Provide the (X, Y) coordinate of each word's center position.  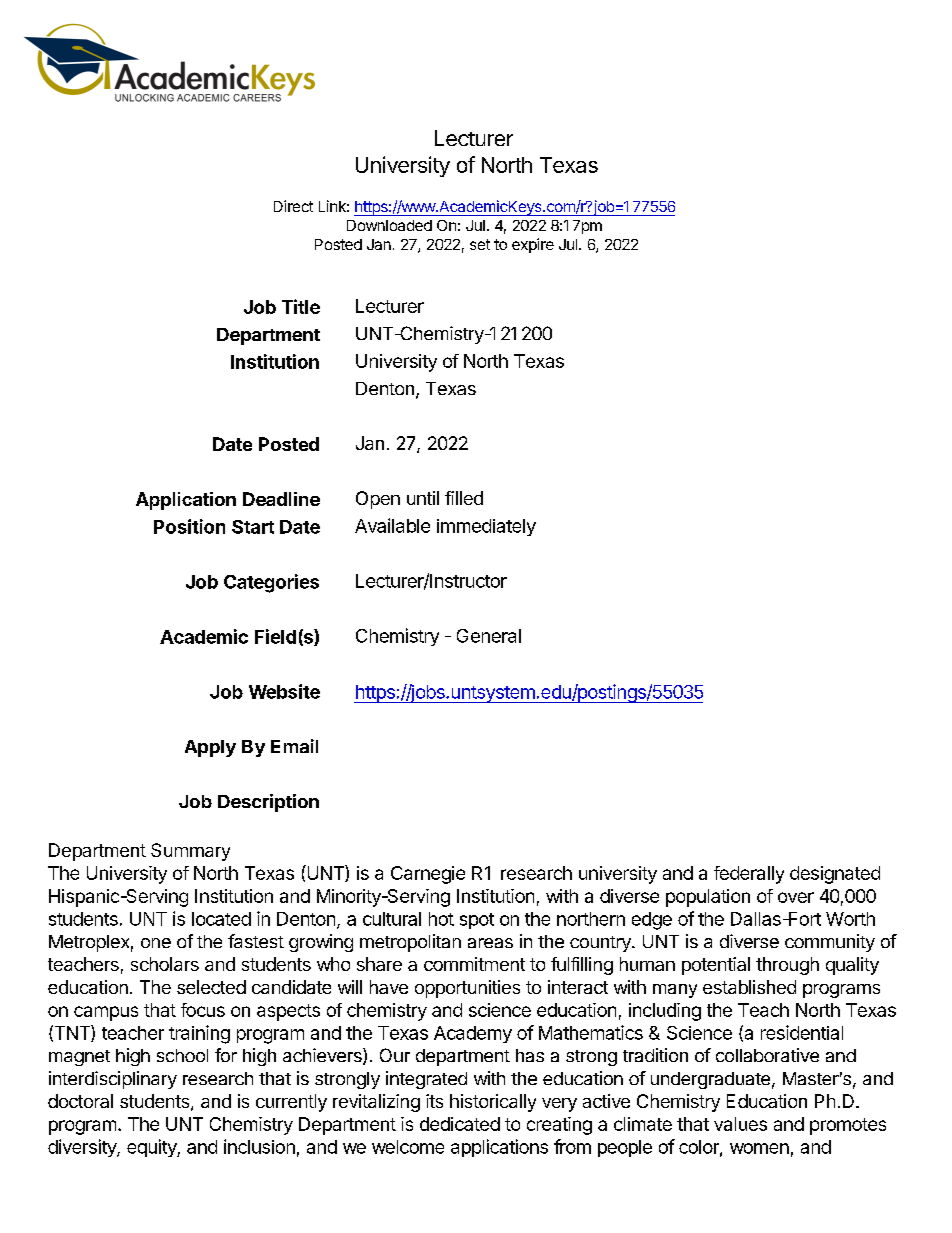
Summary (190, 852)
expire (533, 245)
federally (749, 875)
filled (464, 498)
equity (152, 1148)
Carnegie (428, 875)
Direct (293, 206)
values (740, 1124)
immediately (486, 527)
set (480, 244)
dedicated (460, 1124)
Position (189, 526)
